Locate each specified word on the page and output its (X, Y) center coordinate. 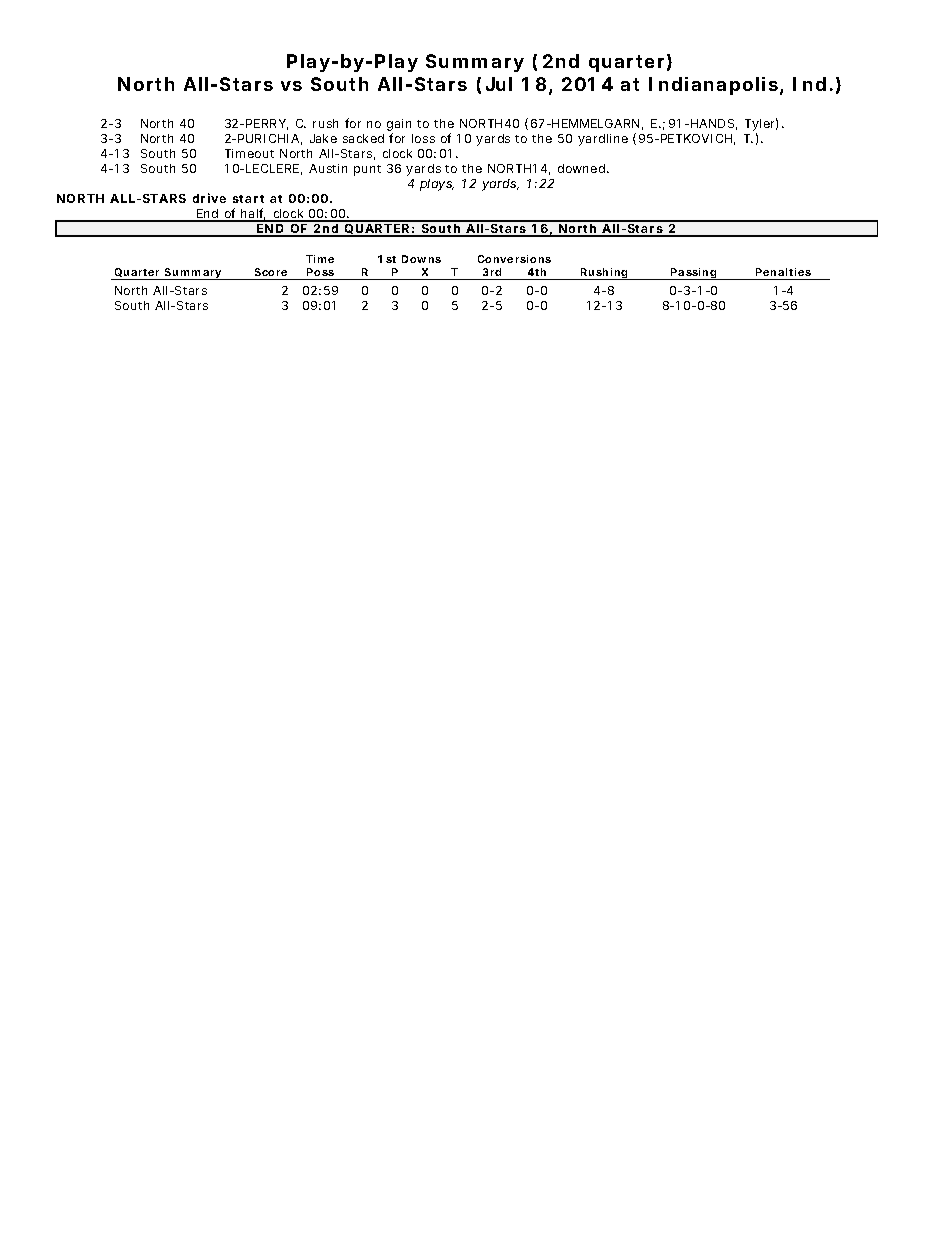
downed (583, 168)
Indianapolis (716, 86)
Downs (421, 259)
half (254, 214)
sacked (363, 138)
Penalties (783, 272)
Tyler (761, 126)
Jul (499, 84)
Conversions (514, 259)
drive (209, 198)
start (248, 199)
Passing (695, 274)
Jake (323, 138)
